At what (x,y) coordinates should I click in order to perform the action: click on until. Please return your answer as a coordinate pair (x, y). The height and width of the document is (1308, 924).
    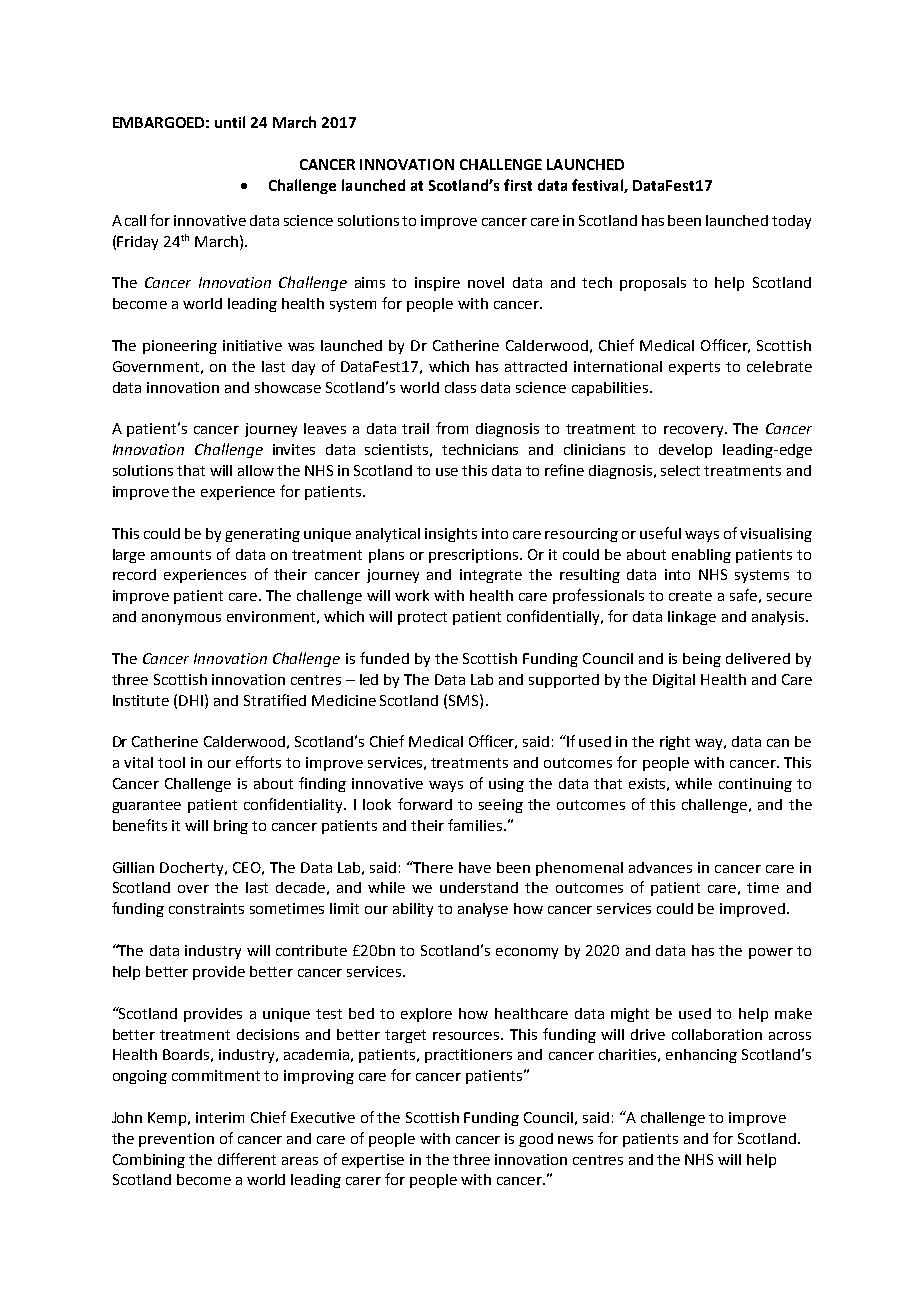
    Looking at the image, I should click on (230, 122).
